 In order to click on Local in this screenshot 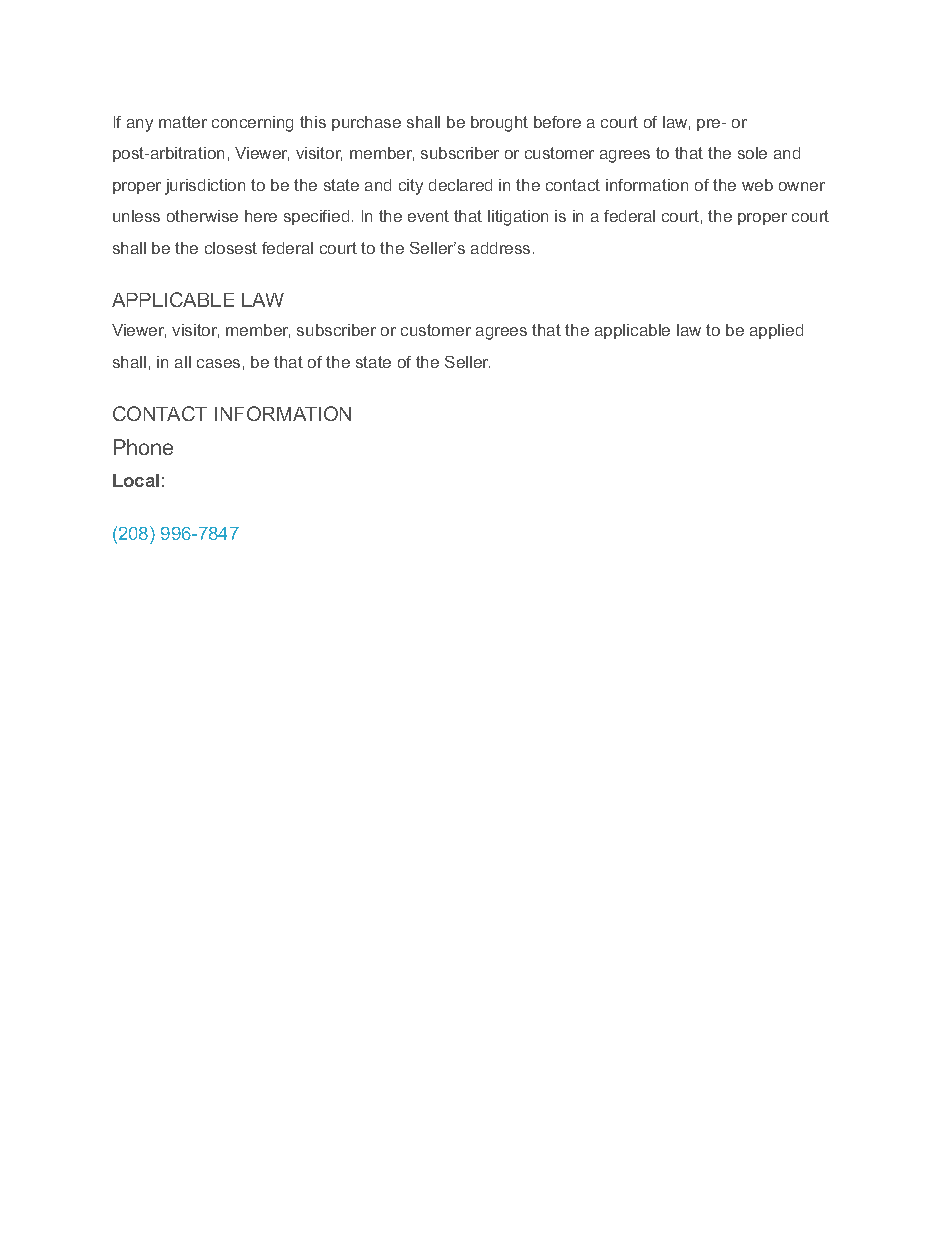, I will do `click(136, 480)`.
